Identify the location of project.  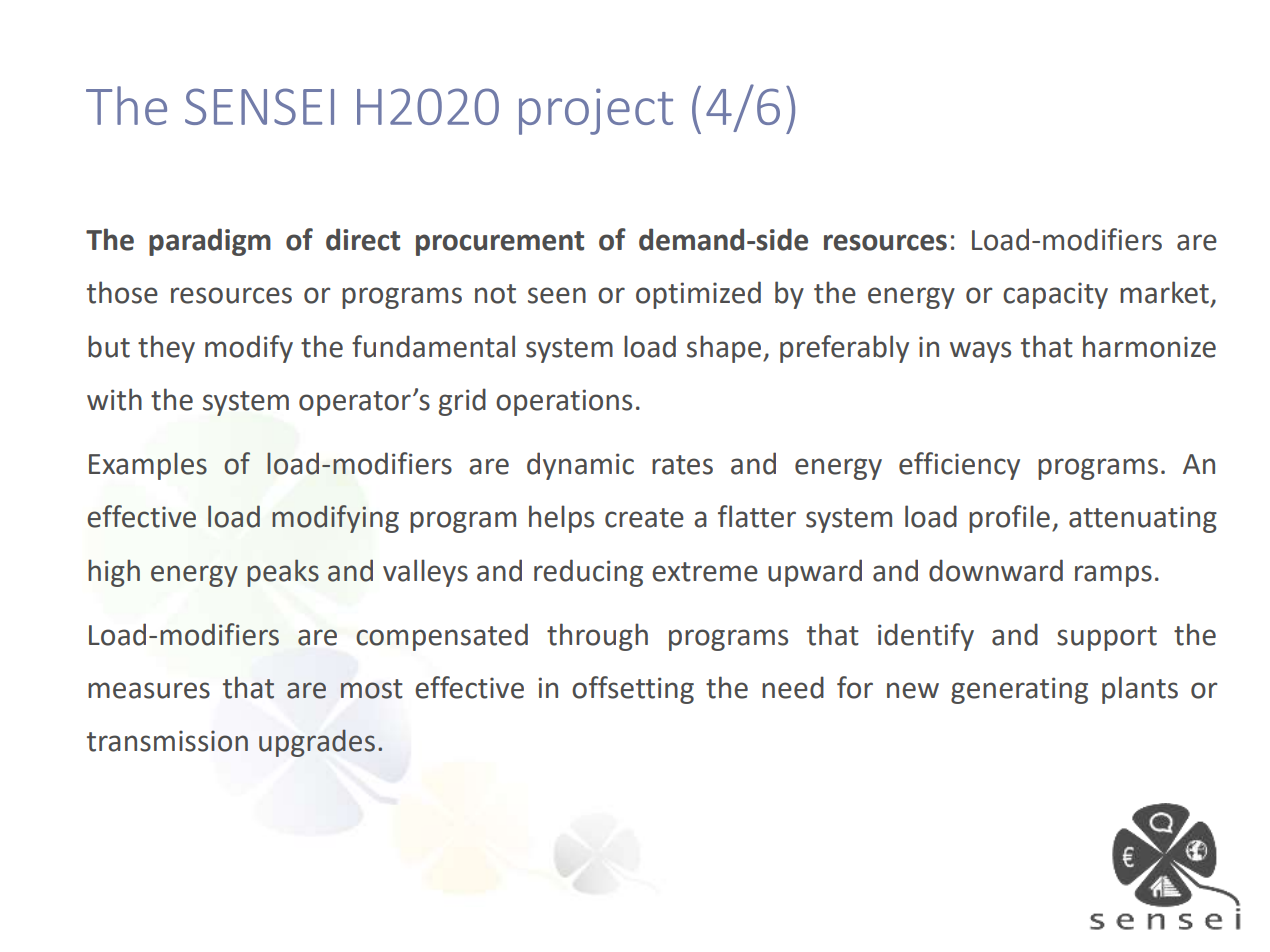
(596, 111).
